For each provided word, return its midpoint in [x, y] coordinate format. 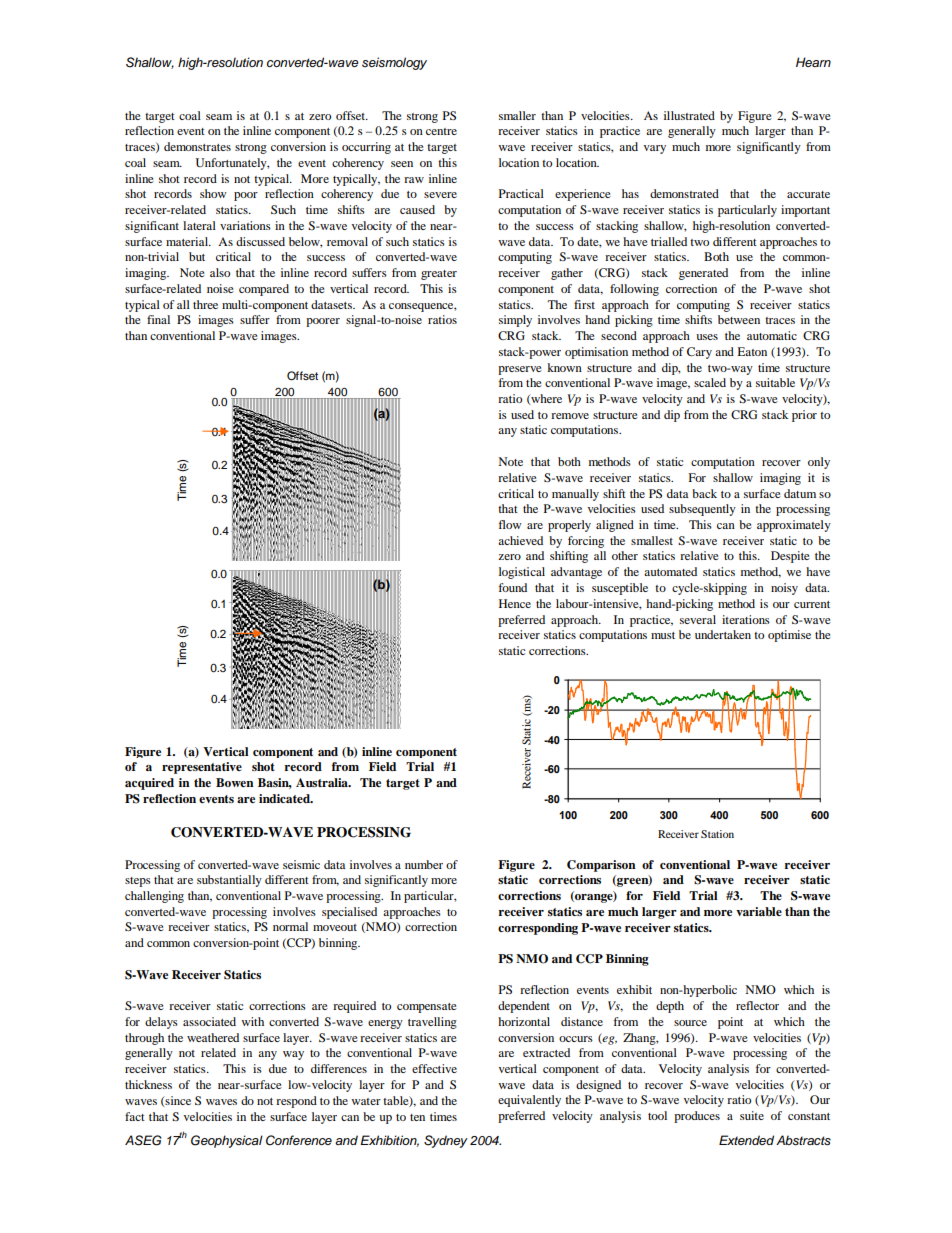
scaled [710, 382]
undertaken [723, 634]
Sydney [446, 1141]
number [424, 864]
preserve [520, 370]
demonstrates [197, 146]
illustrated [689, 115]
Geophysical [227, 1141]
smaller [517, 115]
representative [202, 768]
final [158, 319]
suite [752, 1115]
